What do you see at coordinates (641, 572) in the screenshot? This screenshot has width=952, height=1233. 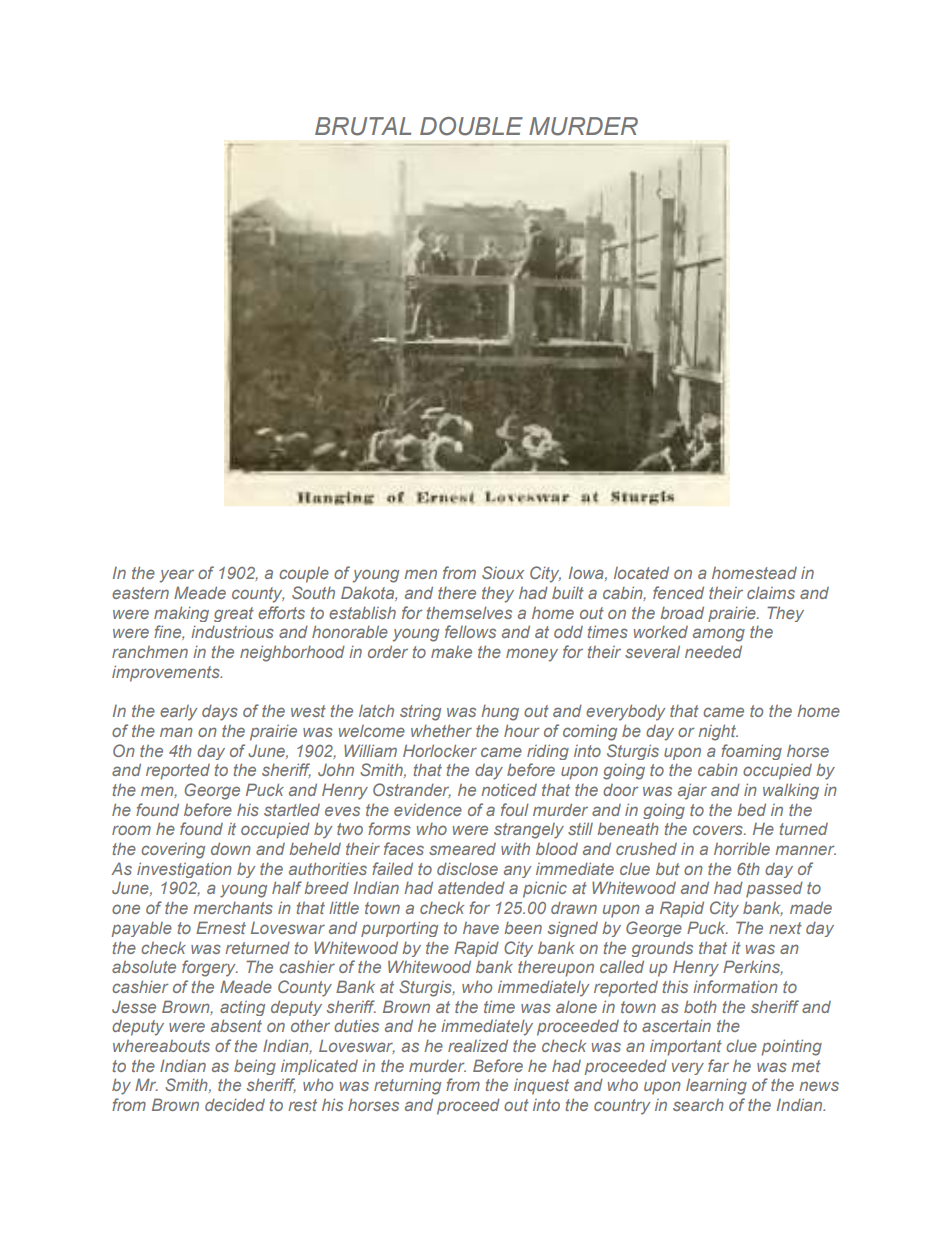 I see `located` at bounding box center [641, 572].
